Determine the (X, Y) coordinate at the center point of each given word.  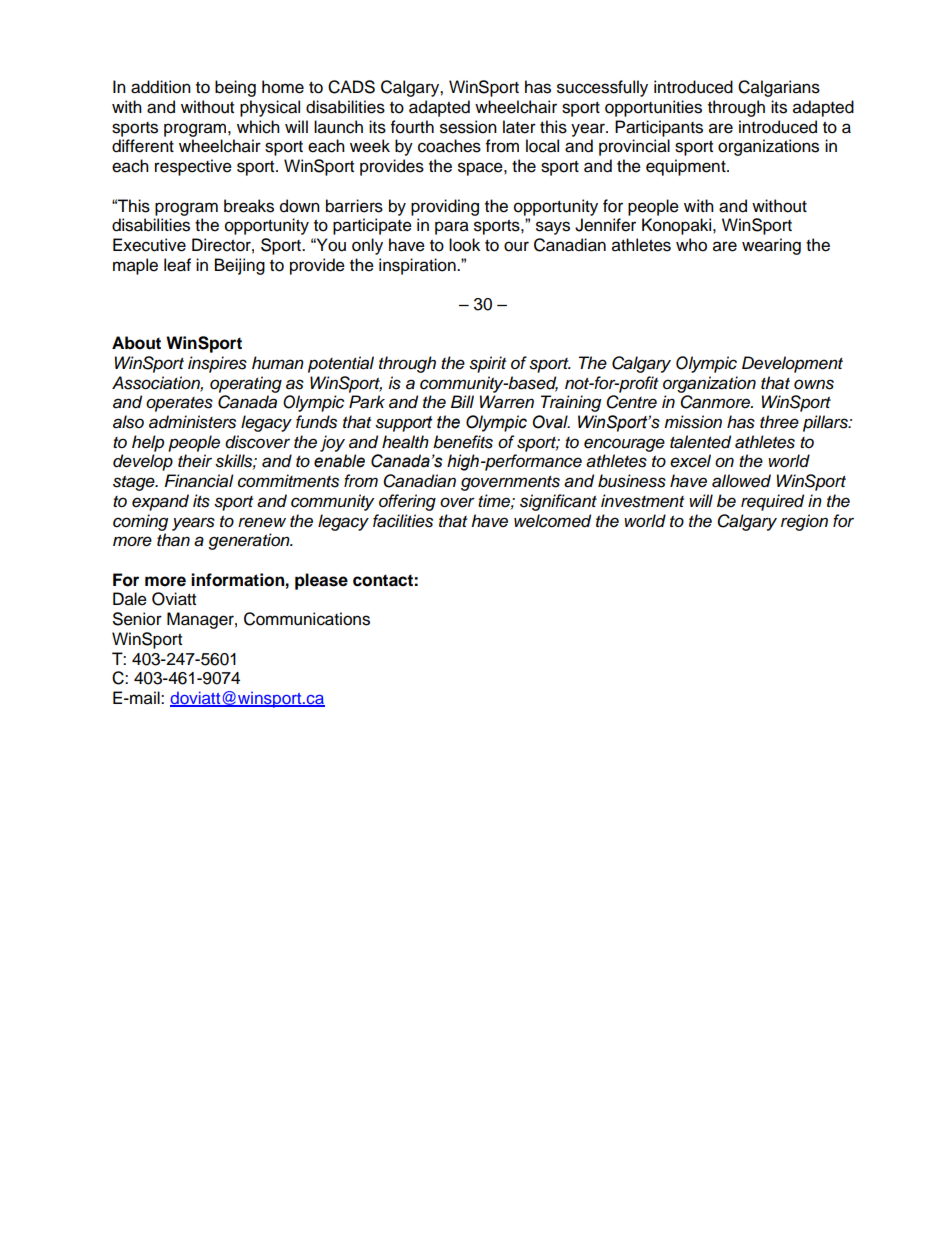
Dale (130, 599)
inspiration (418, 266)
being (235, 88)
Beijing (240, 266)
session (468, 127)
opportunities (653, 108)
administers (192, 422)
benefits (463, 442)
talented (700, 442)
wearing (771, 246)
